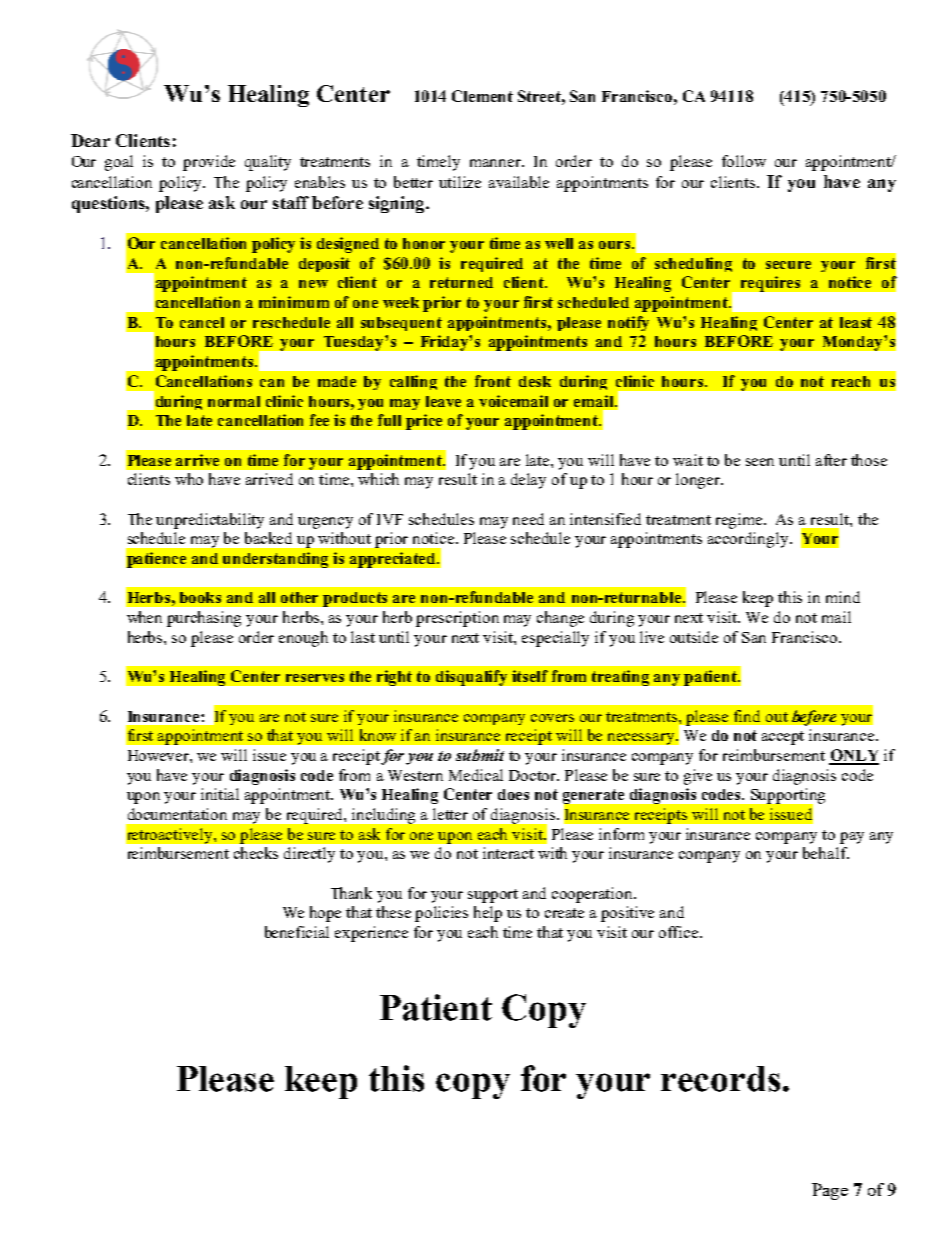  I want to click on beneficial, so click(297, 932).
